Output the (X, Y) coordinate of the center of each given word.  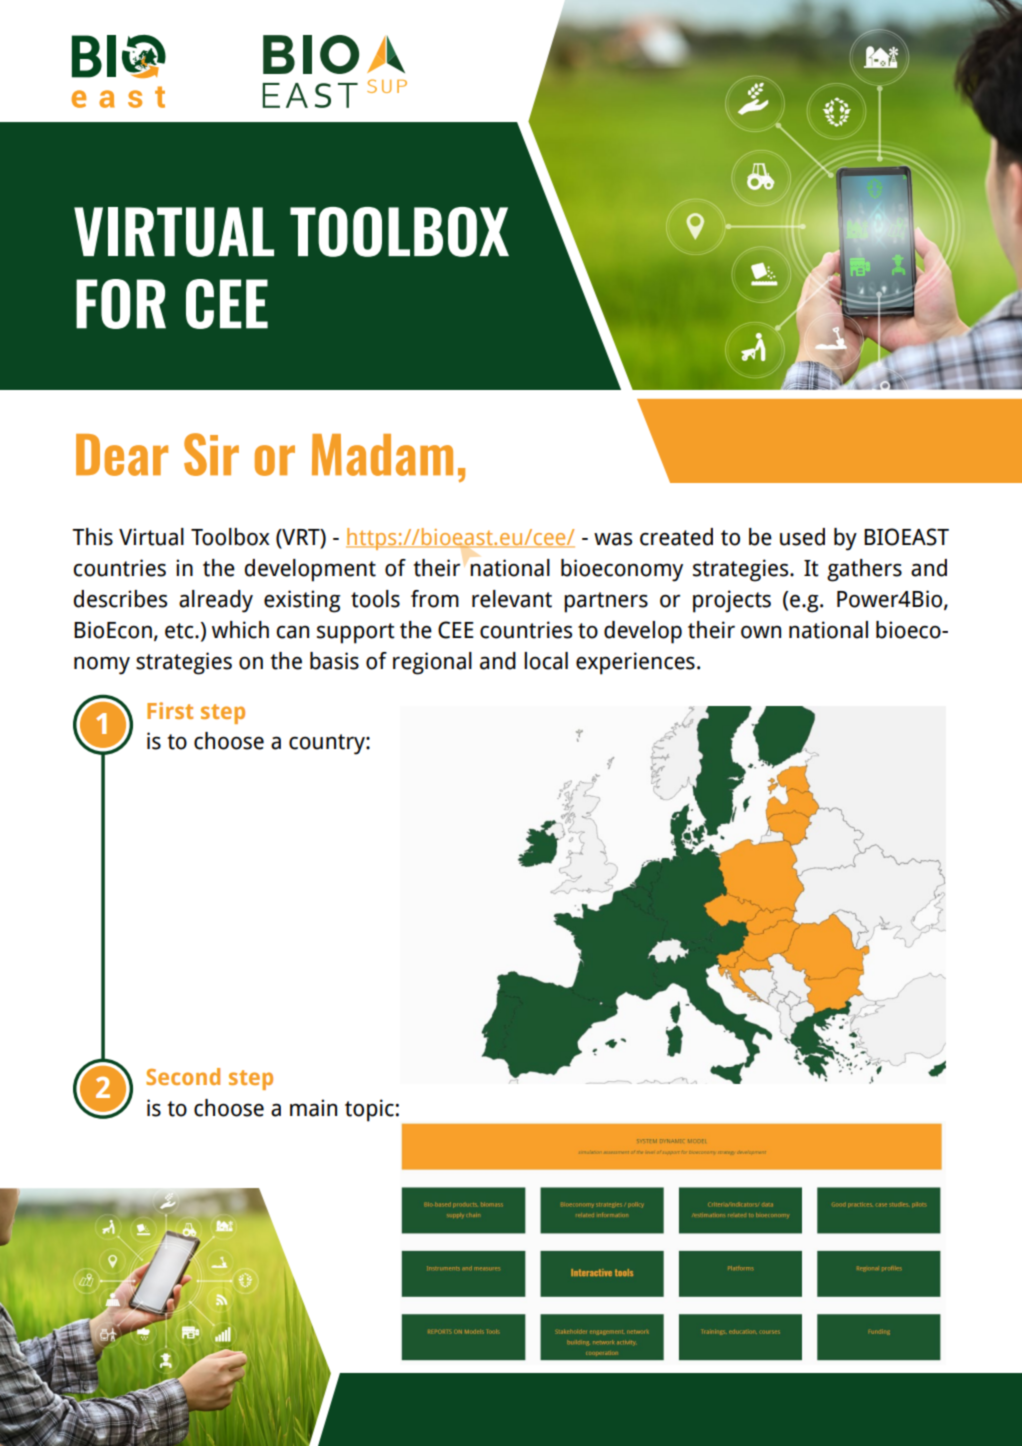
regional (432, 663)
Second (183, 1076)
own (761, 632)
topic (369, 1110)
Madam (382, 455)
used (802, 537)
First (170, 710)
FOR (121, 304)
